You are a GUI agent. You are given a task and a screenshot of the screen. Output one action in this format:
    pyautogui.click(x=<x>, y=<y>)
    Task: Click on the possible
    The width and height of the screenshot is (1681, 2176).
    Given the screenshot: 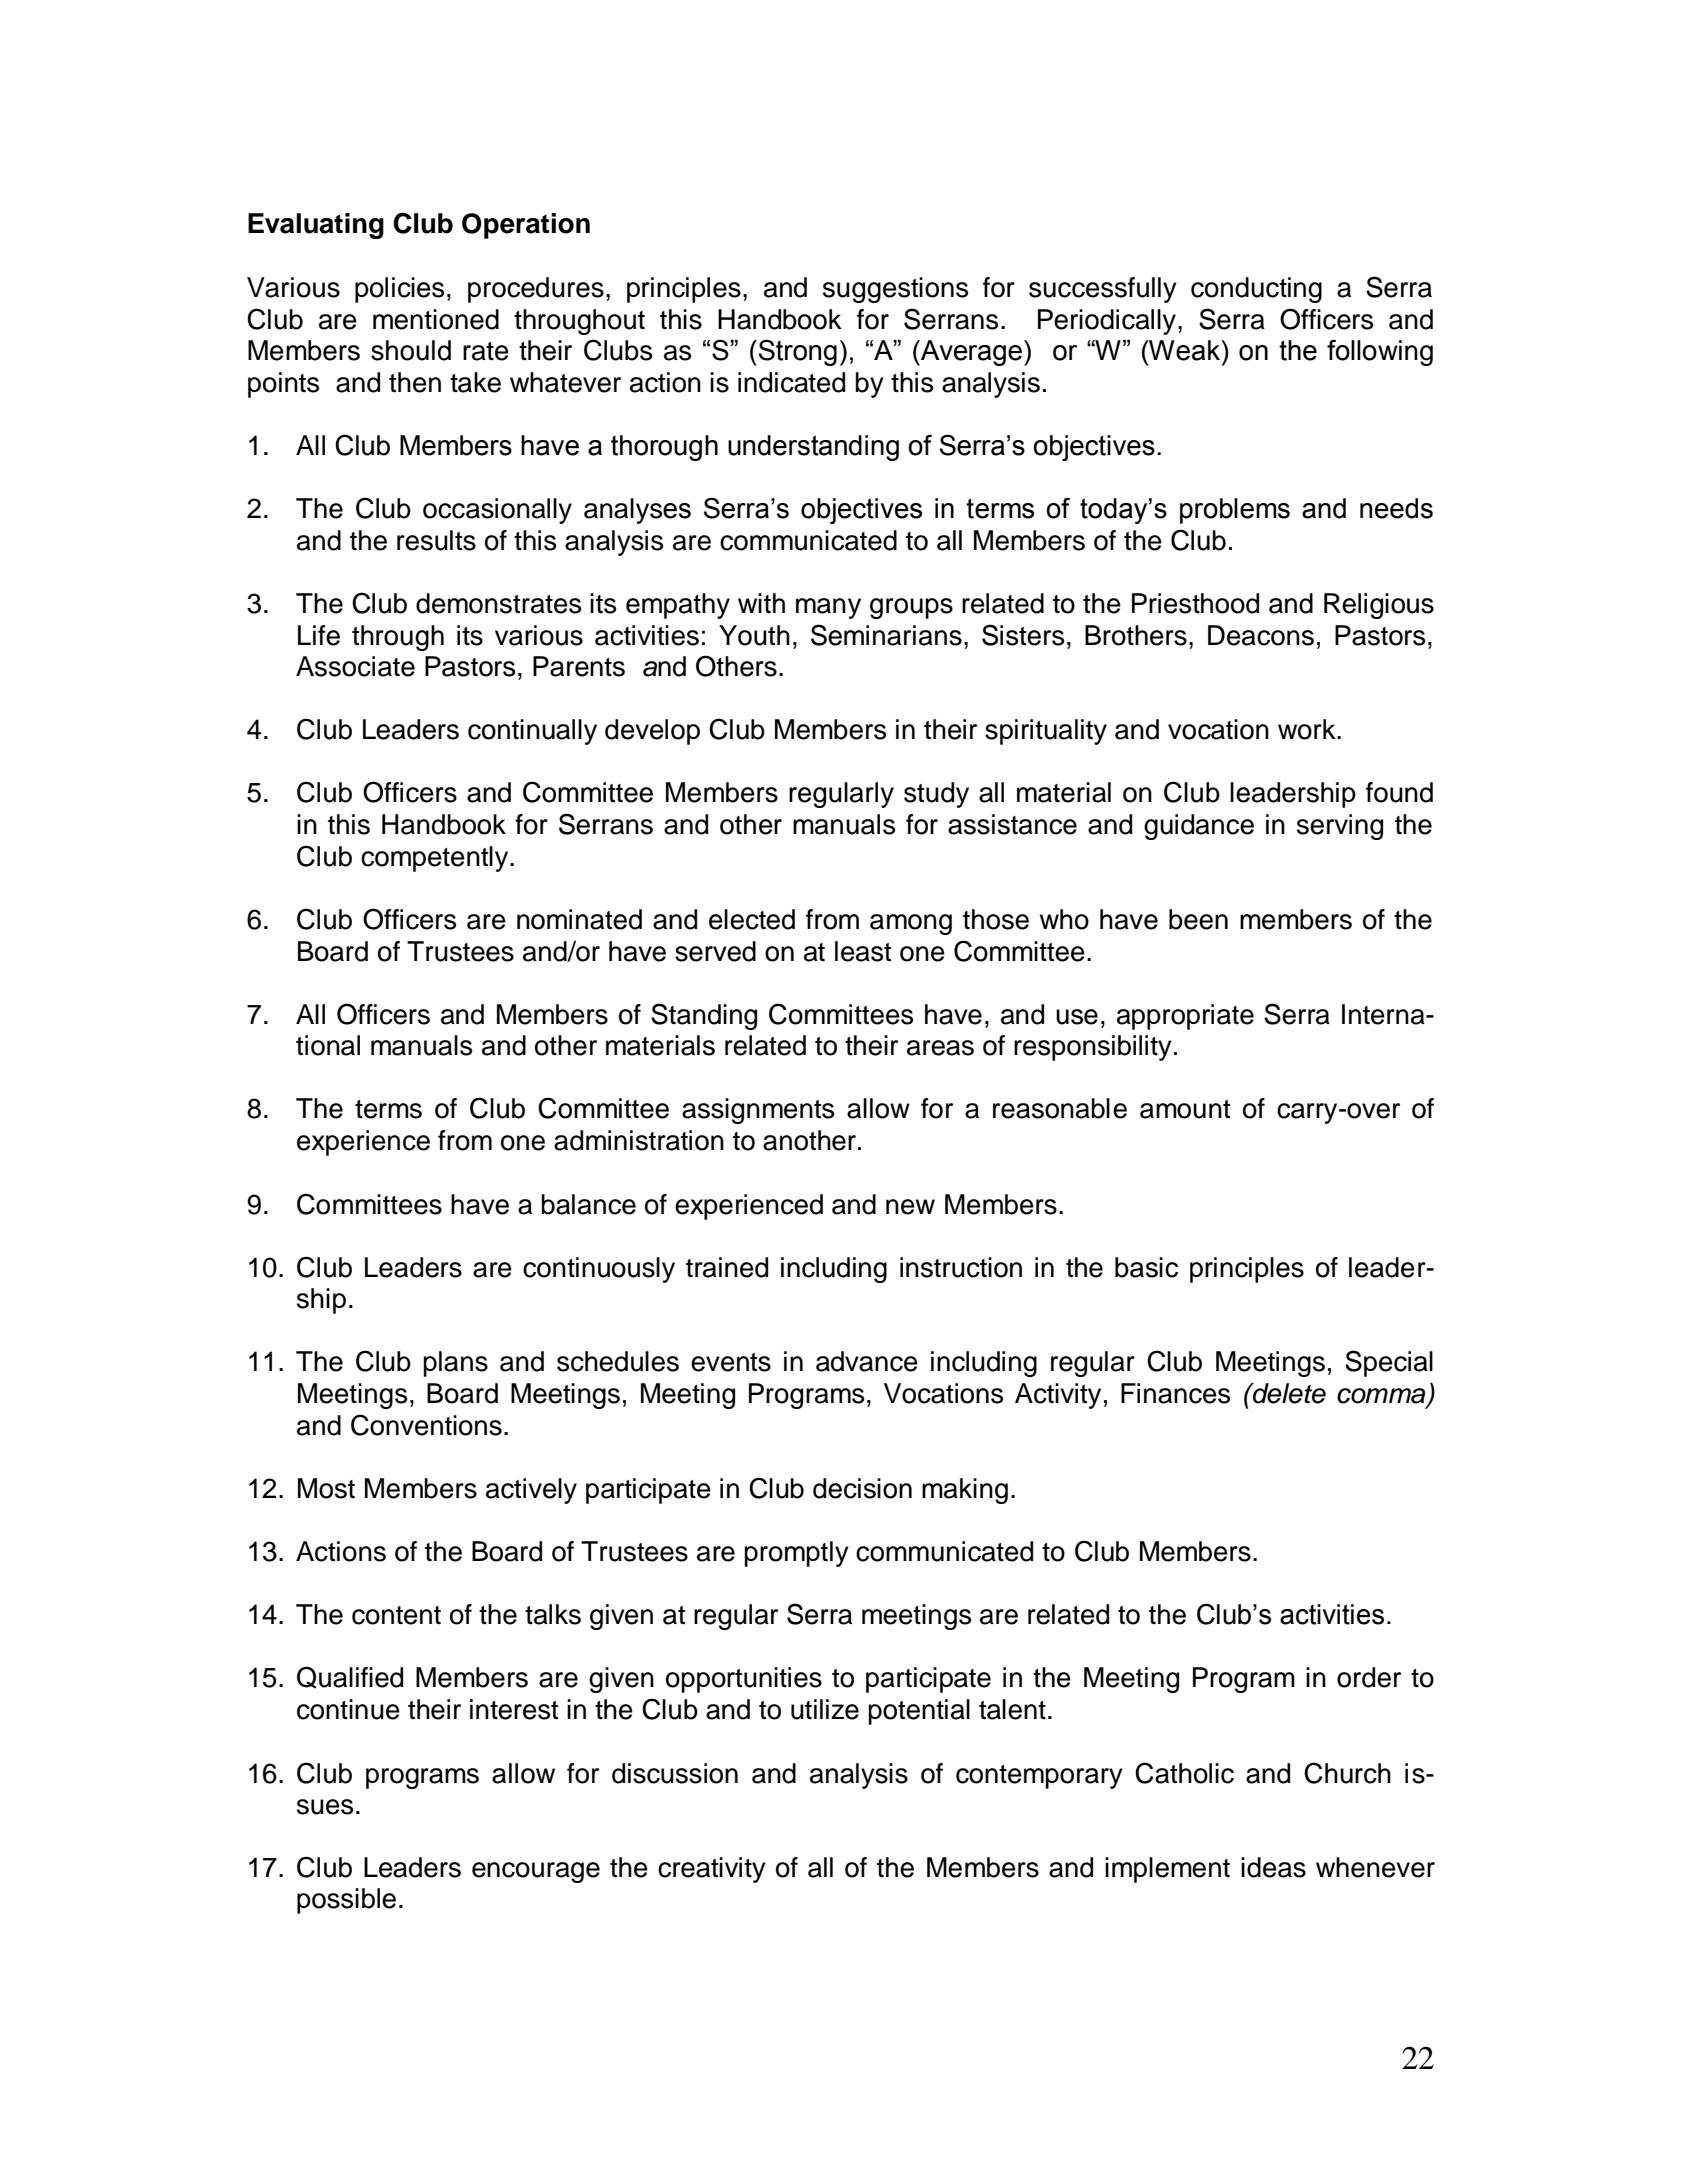 What is the action you would take?
    pyautogui.click(x=346, y=1901)
